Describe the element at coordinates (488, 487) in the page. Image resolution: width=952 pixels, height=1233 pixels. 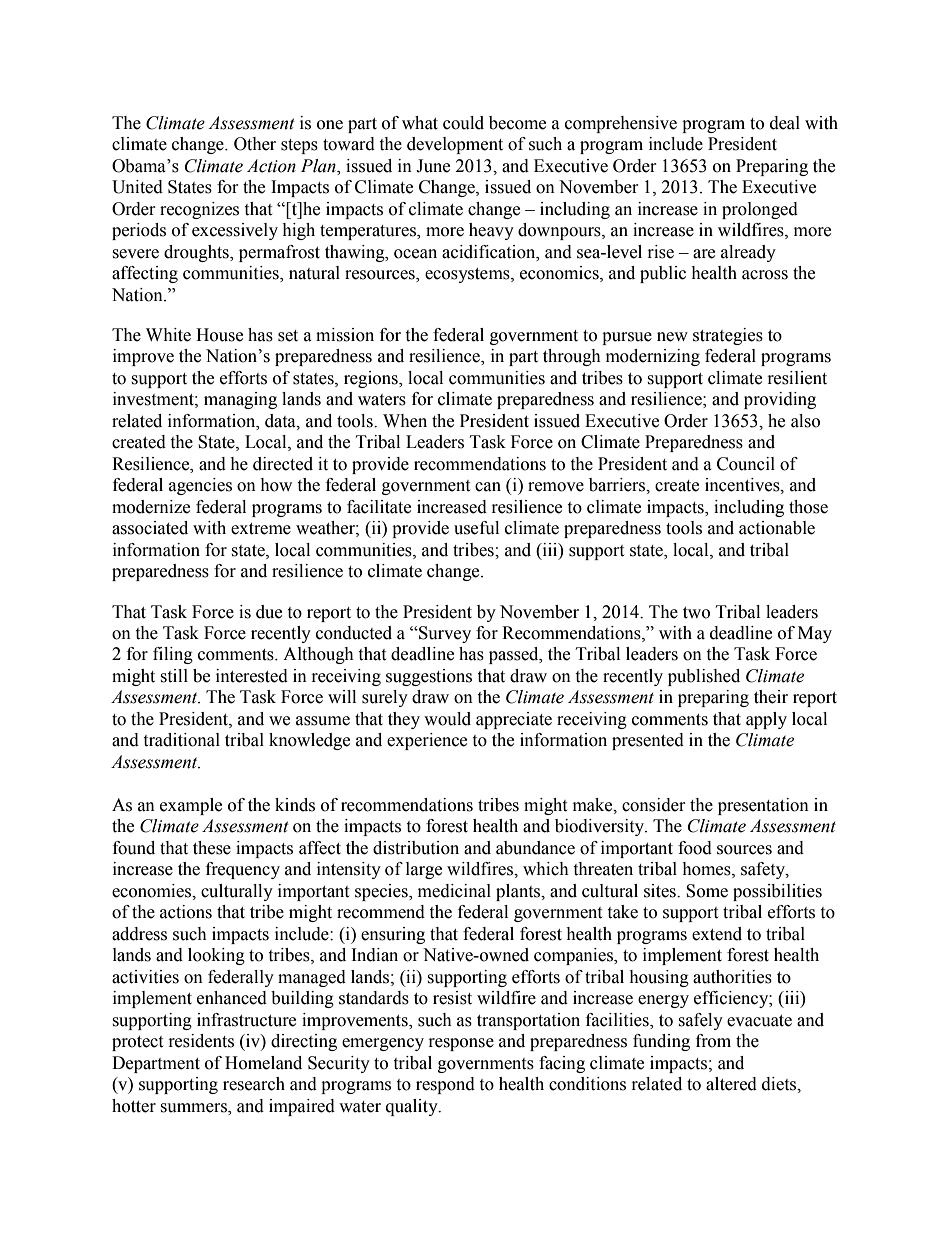
I see `can` at that location.
